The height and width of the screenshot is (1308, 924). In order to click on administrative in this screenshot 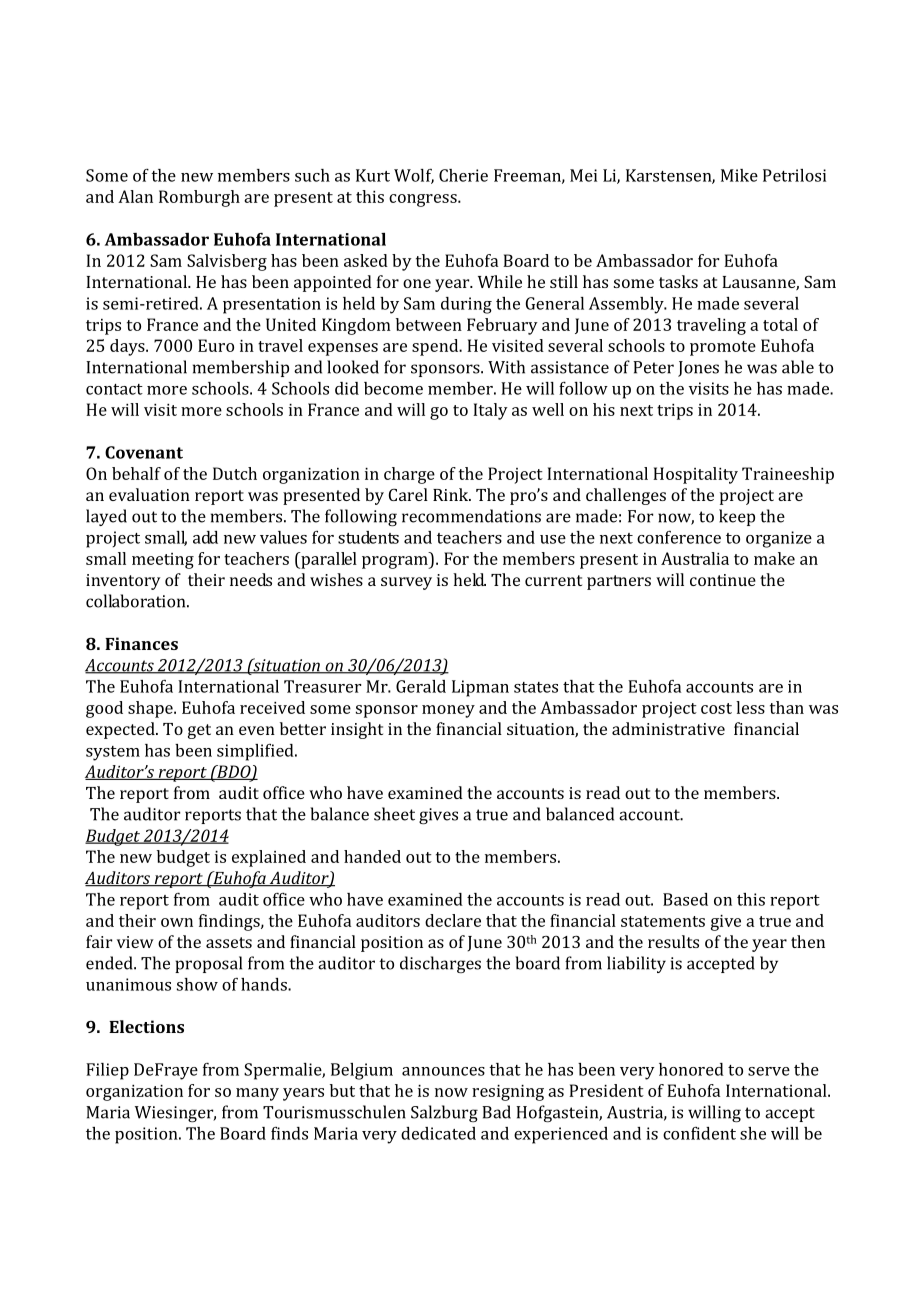, I will do `click(668, 728)`.
